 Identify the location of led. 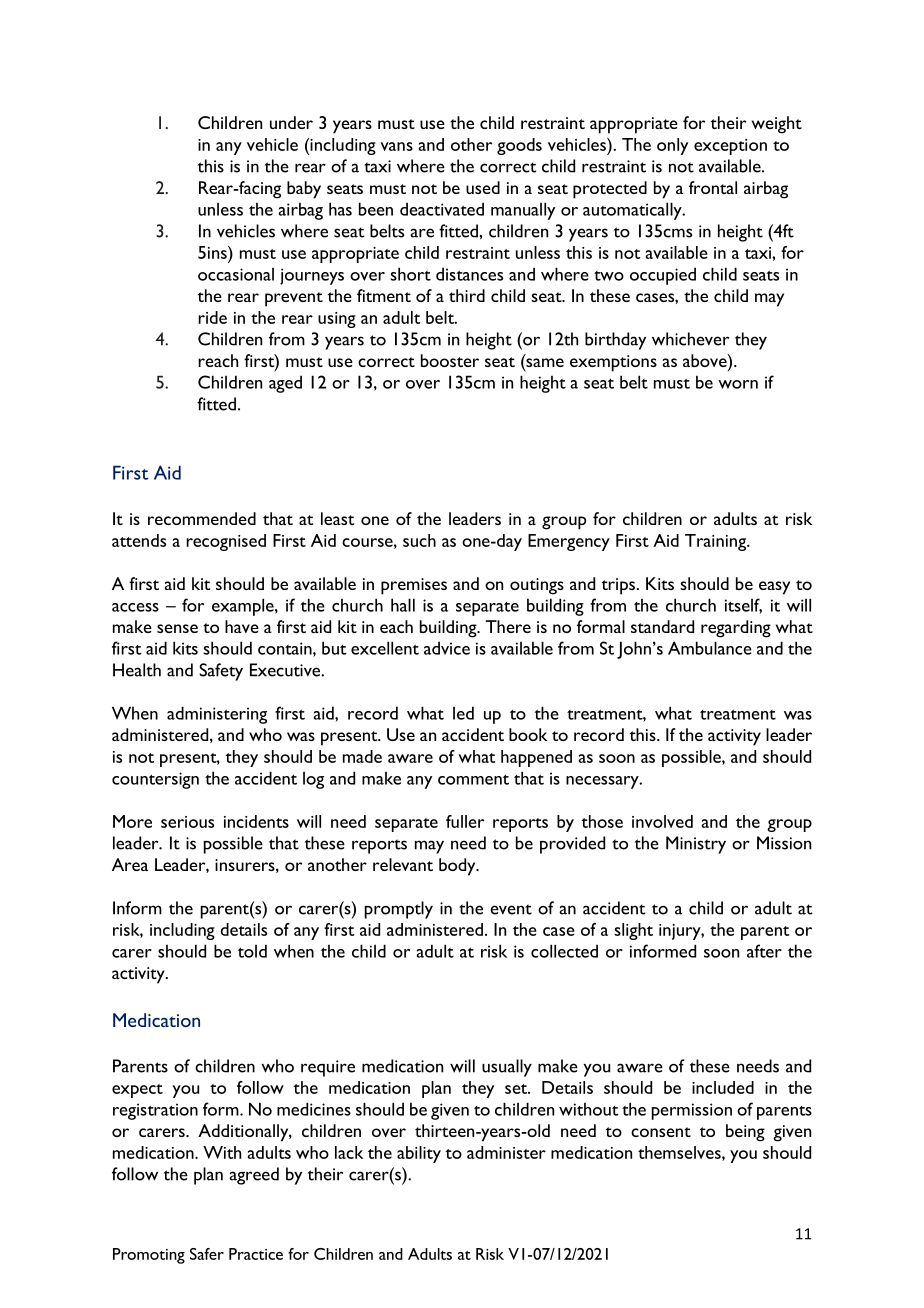
(463, 713).
